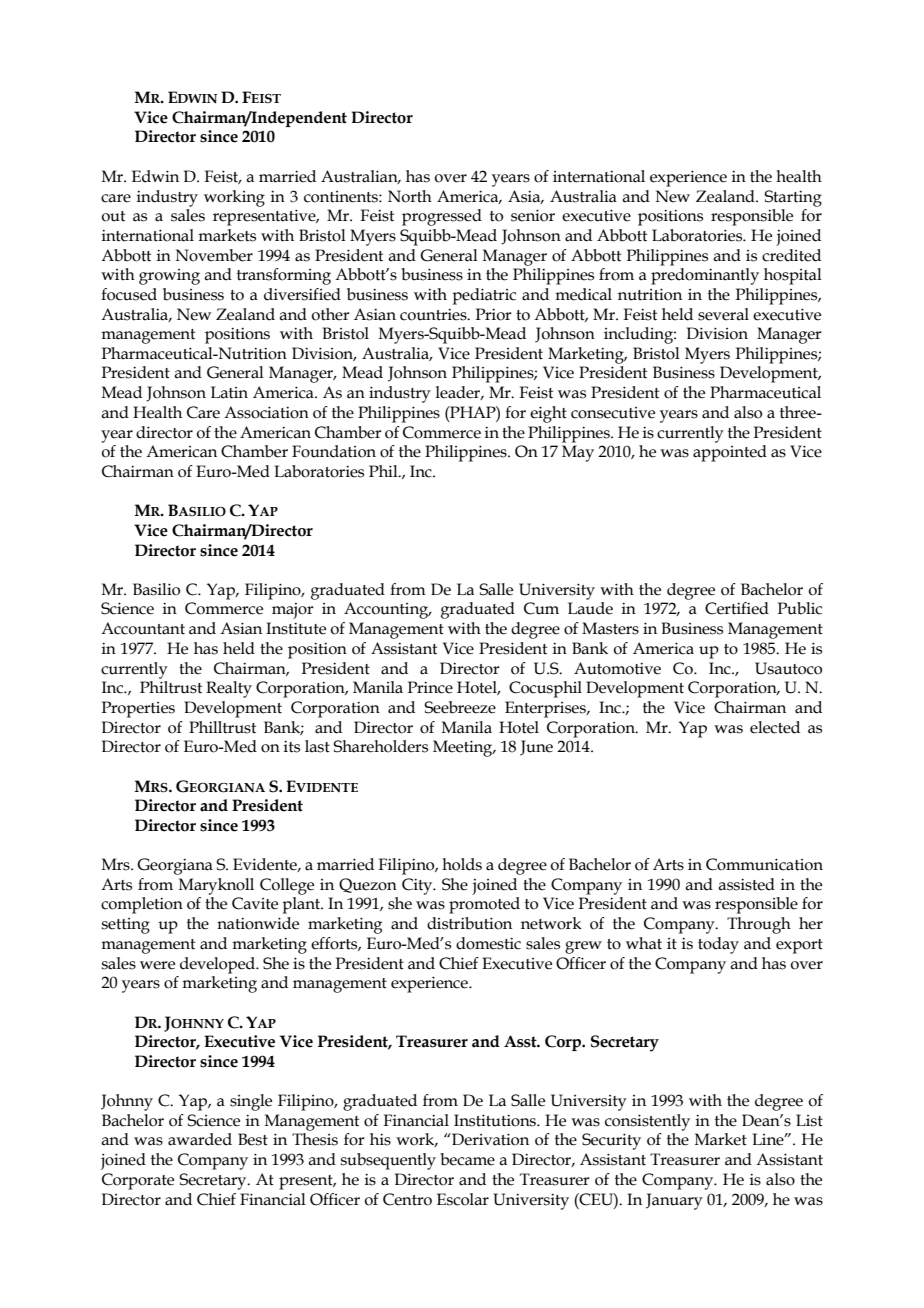 Image resolution: width=924 pixels, height=1308 pixels. Describe the element at coordinates (200, 1139) in the document. I see `awarded` at that location.
